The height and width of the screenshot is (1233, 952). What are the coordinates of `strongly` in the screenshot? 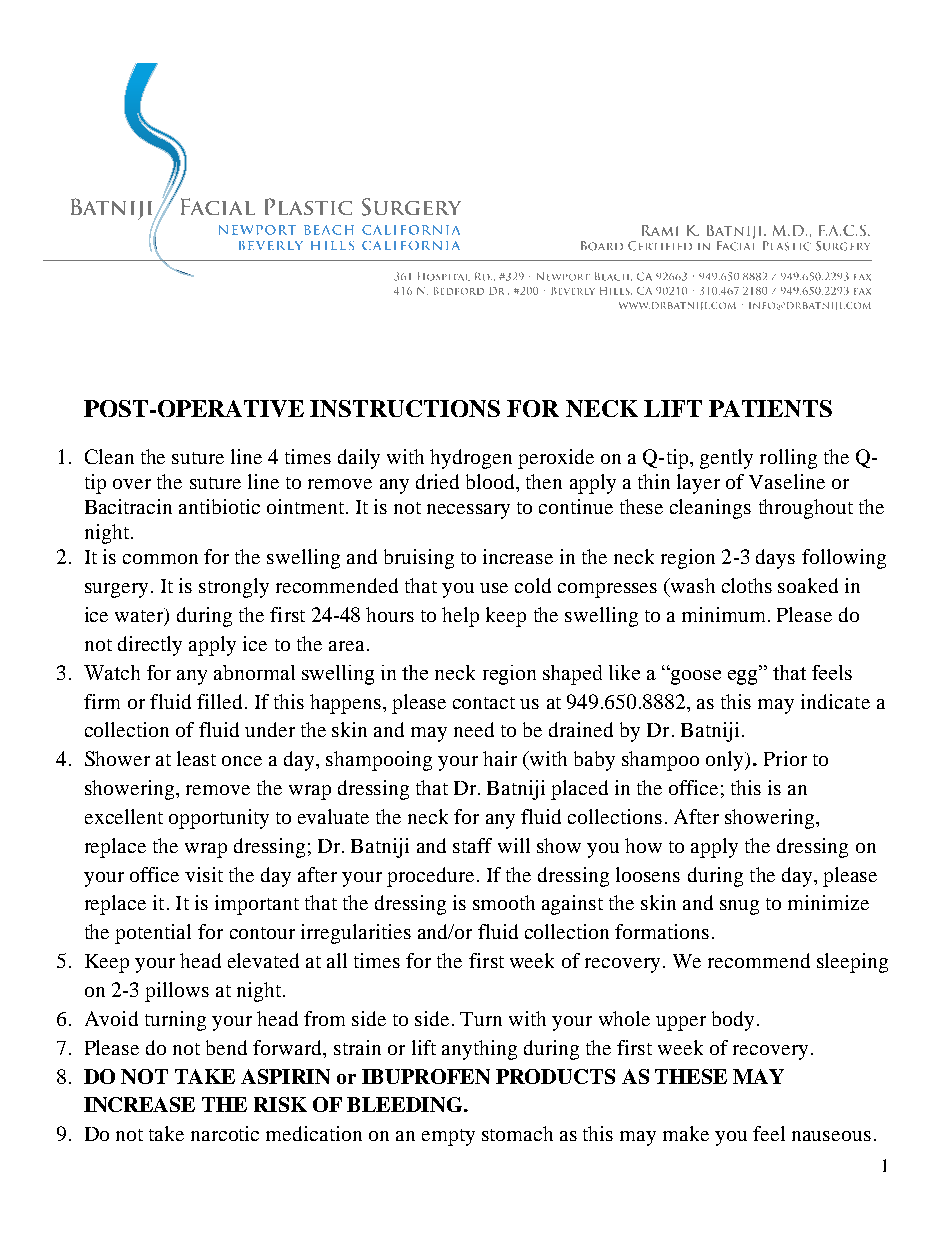 It's located at (234, 588).
